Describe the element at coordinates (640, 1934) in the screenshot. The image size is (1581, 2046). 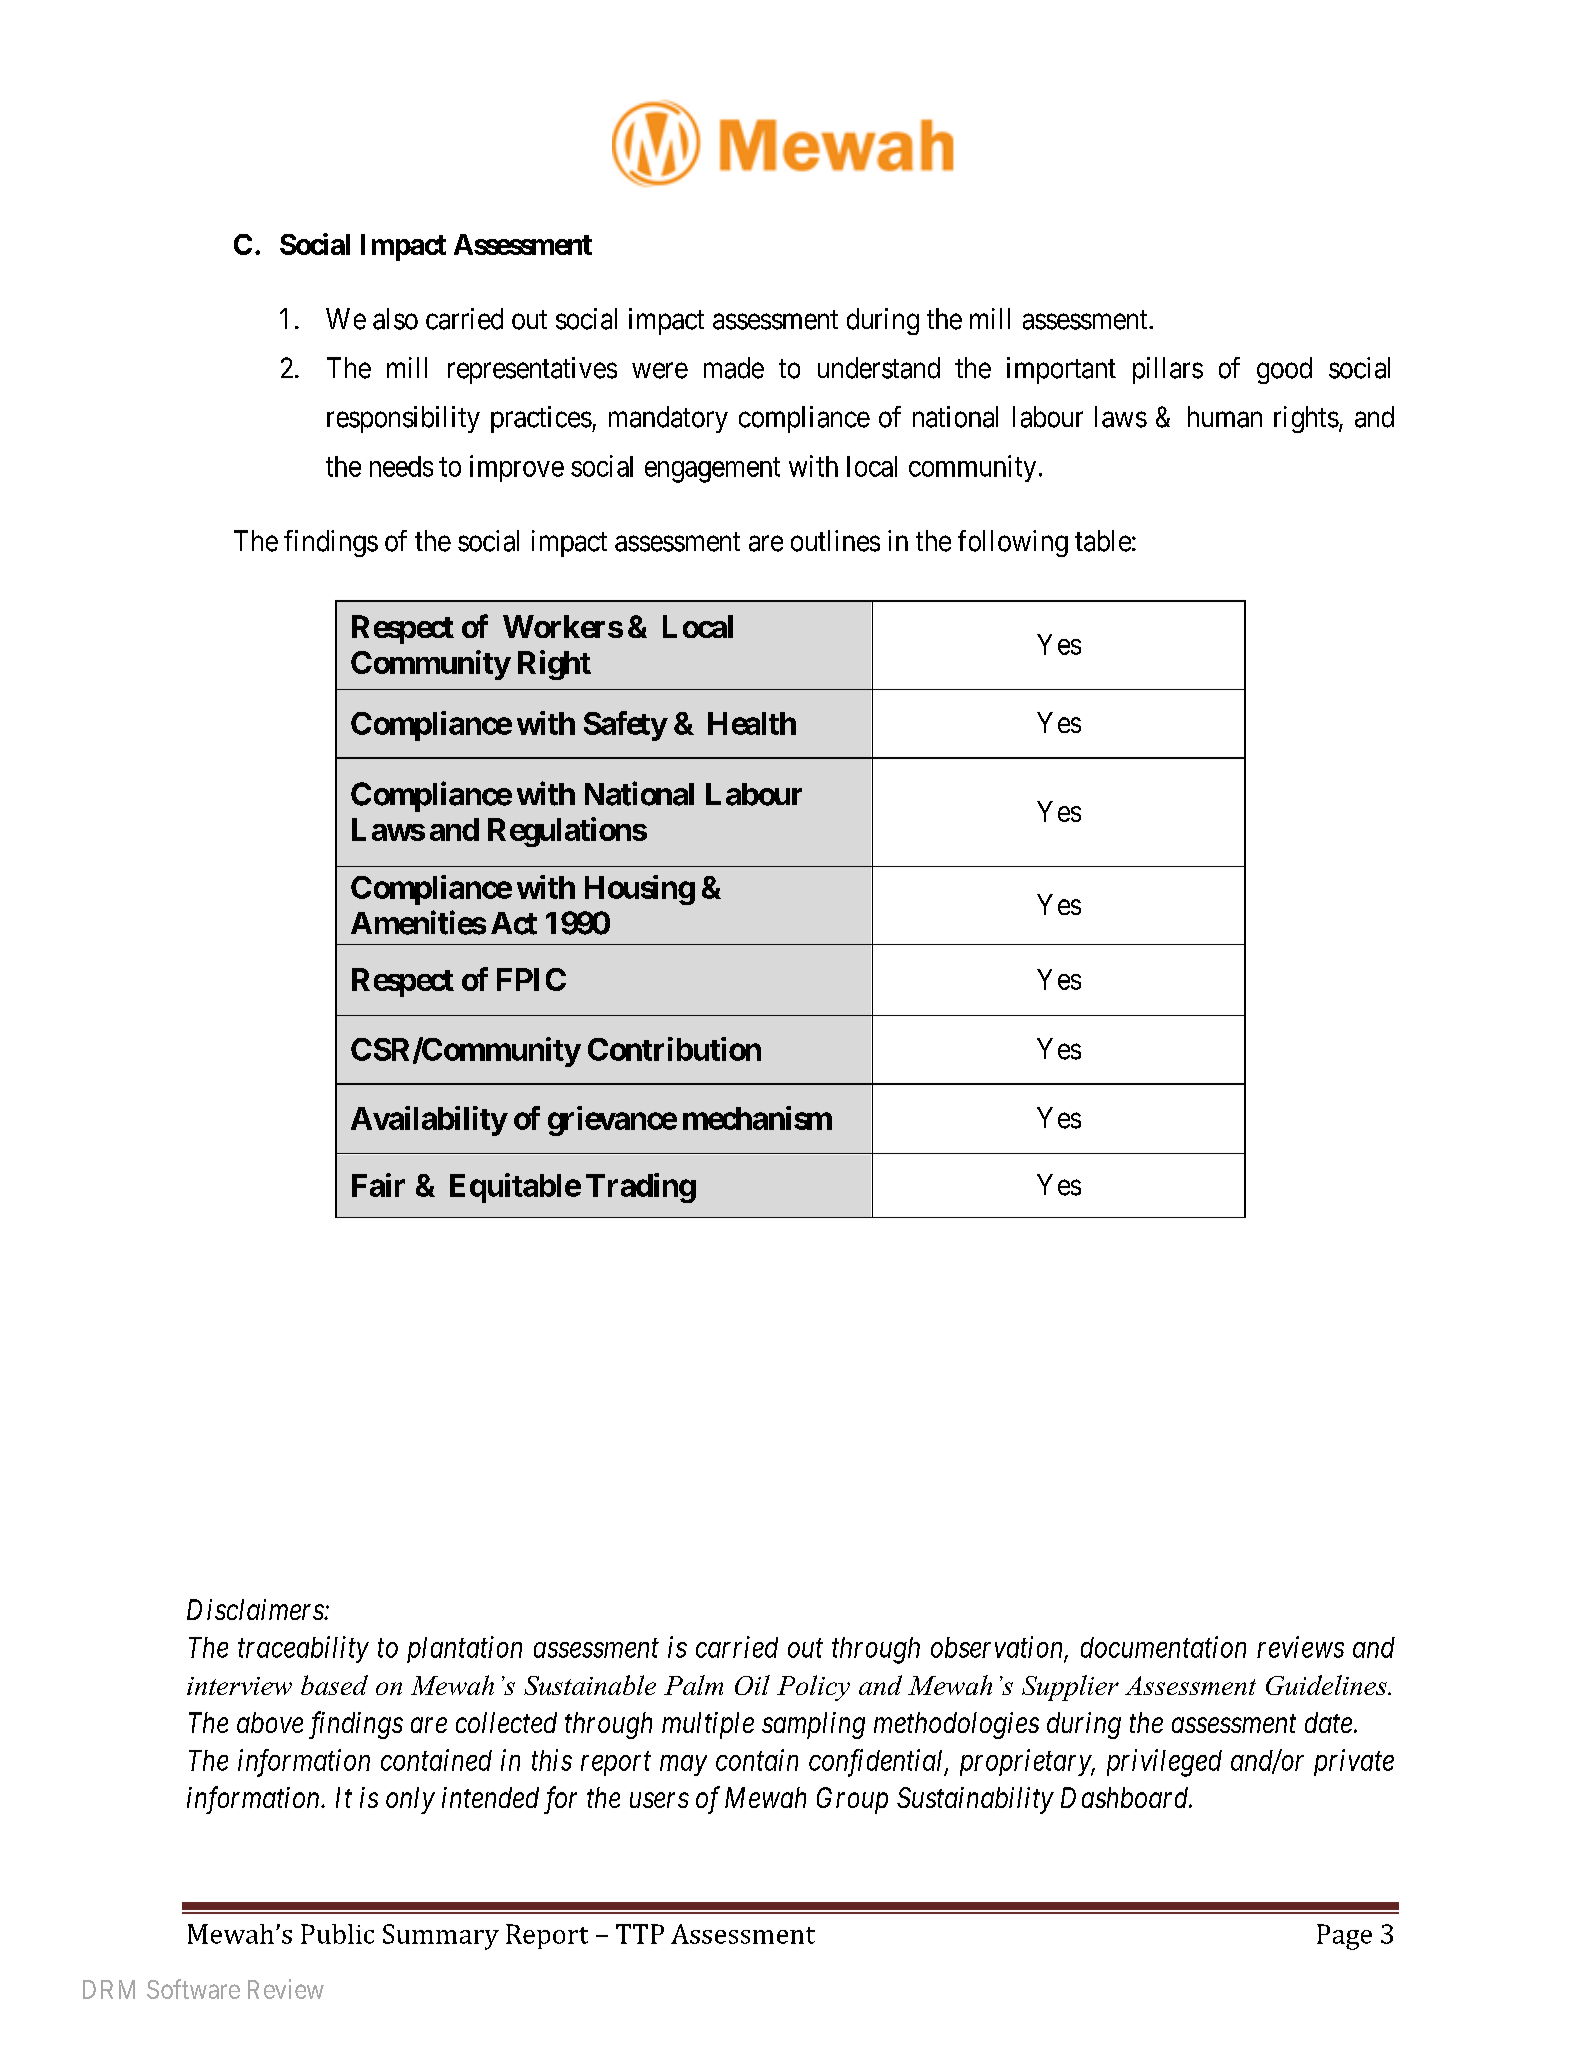
I see `TTP` at that location.
